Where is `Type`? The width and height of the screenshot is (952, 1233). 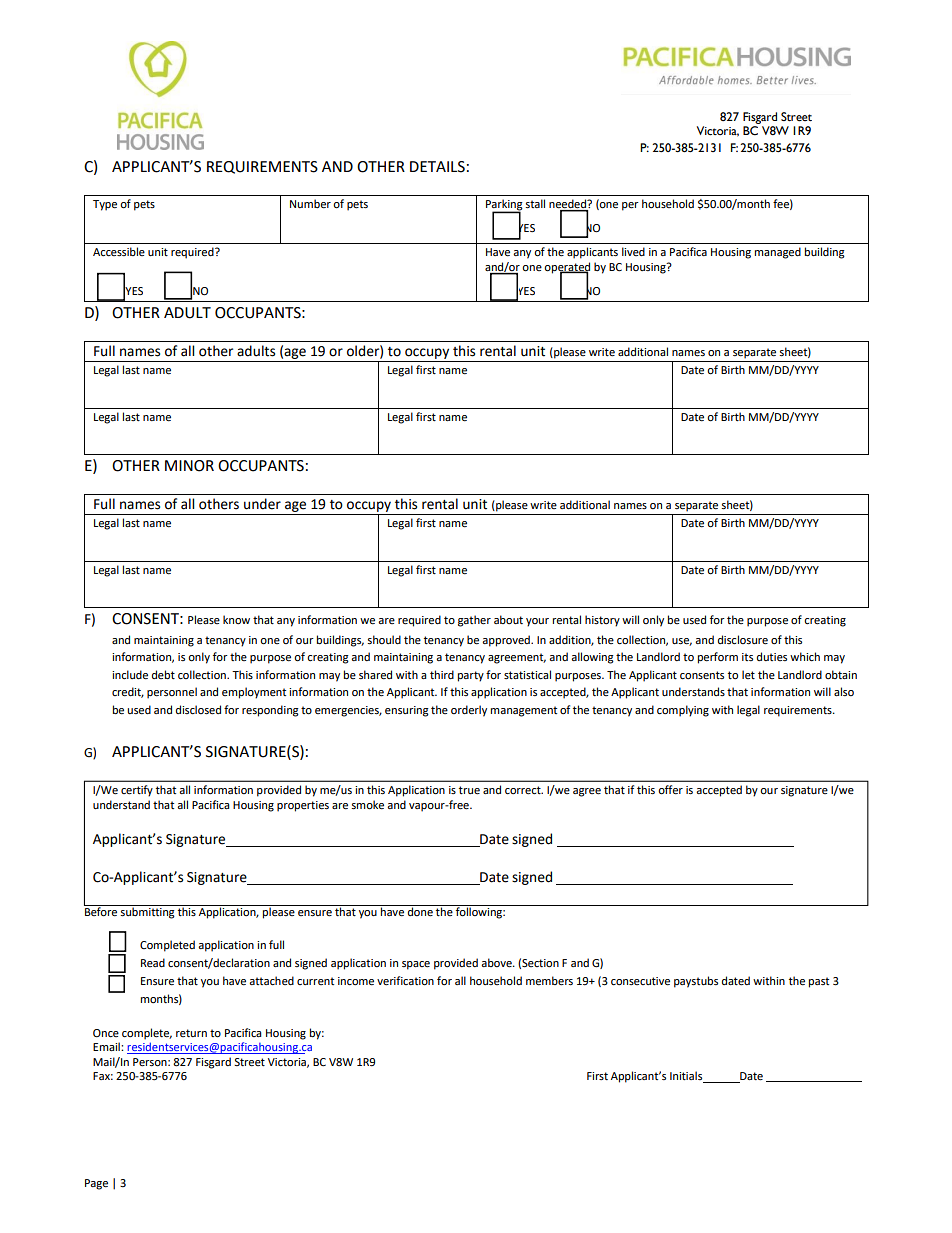
Type is located at coordinates (105, 205).
